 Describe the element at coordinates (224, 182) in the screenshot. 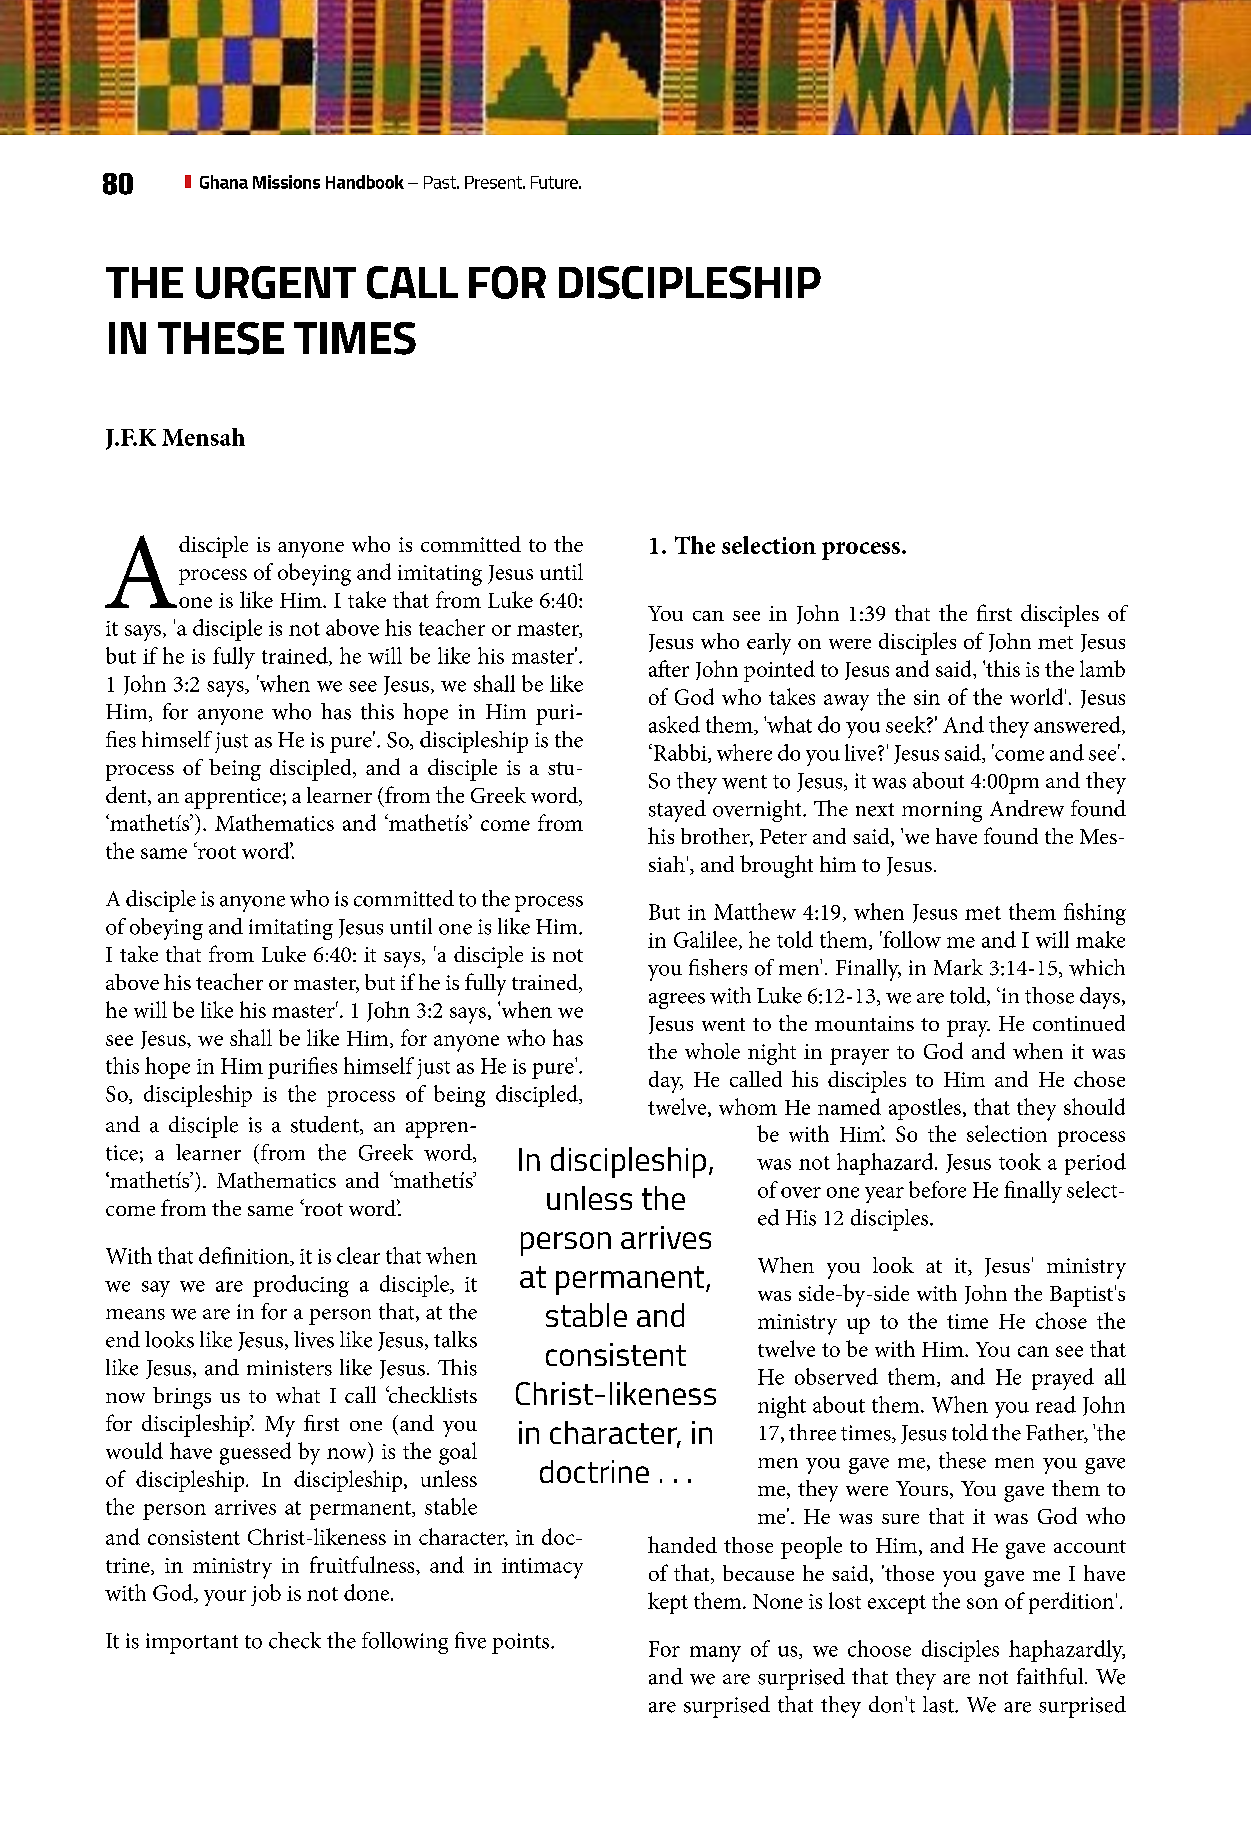

I see `Ghana` at that location.
